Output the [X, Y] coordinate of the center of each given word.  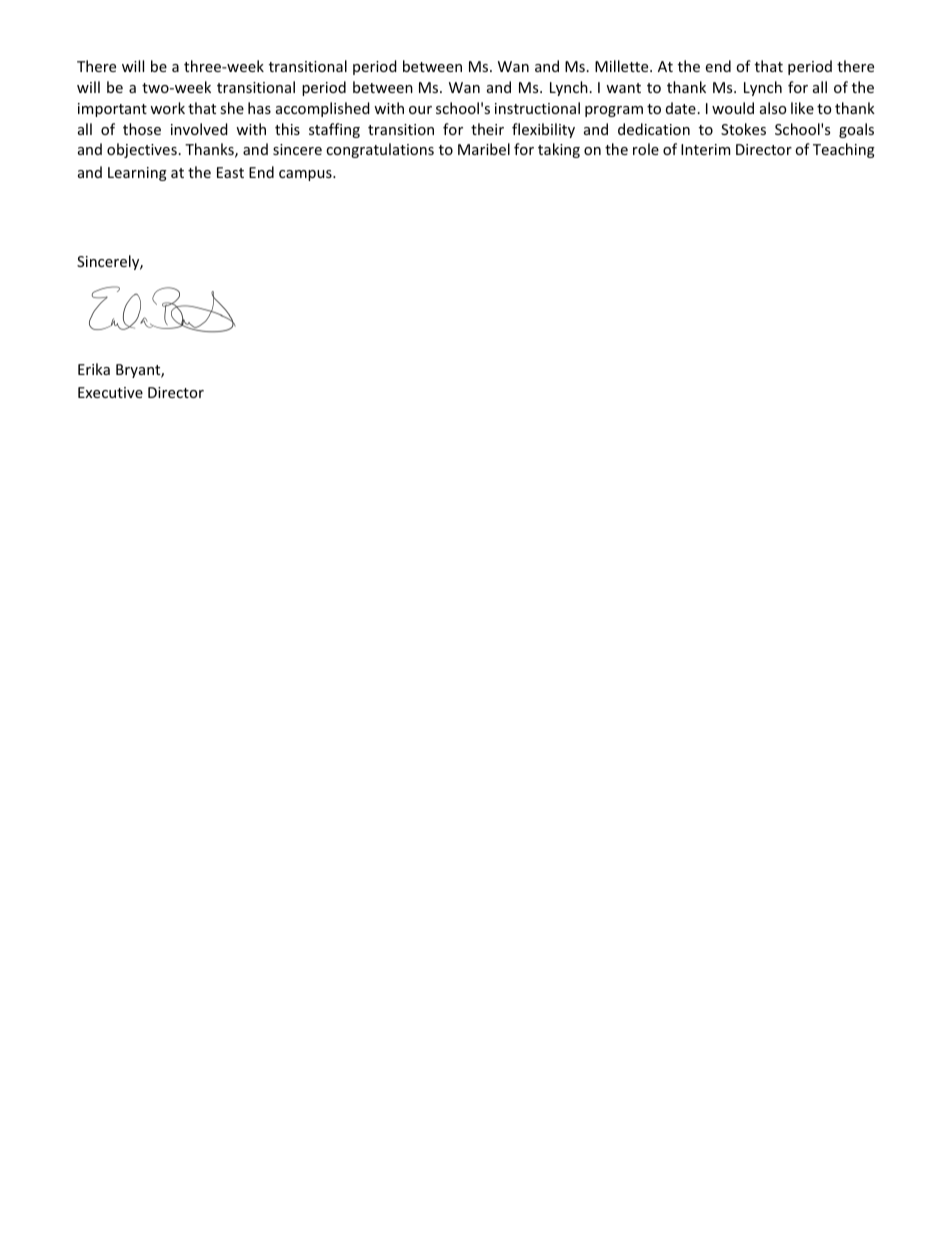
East [230, 172]
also [773, 108]
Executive [110, 392]
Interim [705, 149]
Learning [137, 174]
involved [199, 129]
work [167, 108]
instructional [537, 108]
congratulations [380, 150]
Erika [94, 369]
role [646, 149]
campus [306, 175]
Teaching [844, 150]
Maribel [484, 149]
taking [559, 150]
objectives [142, 150]
